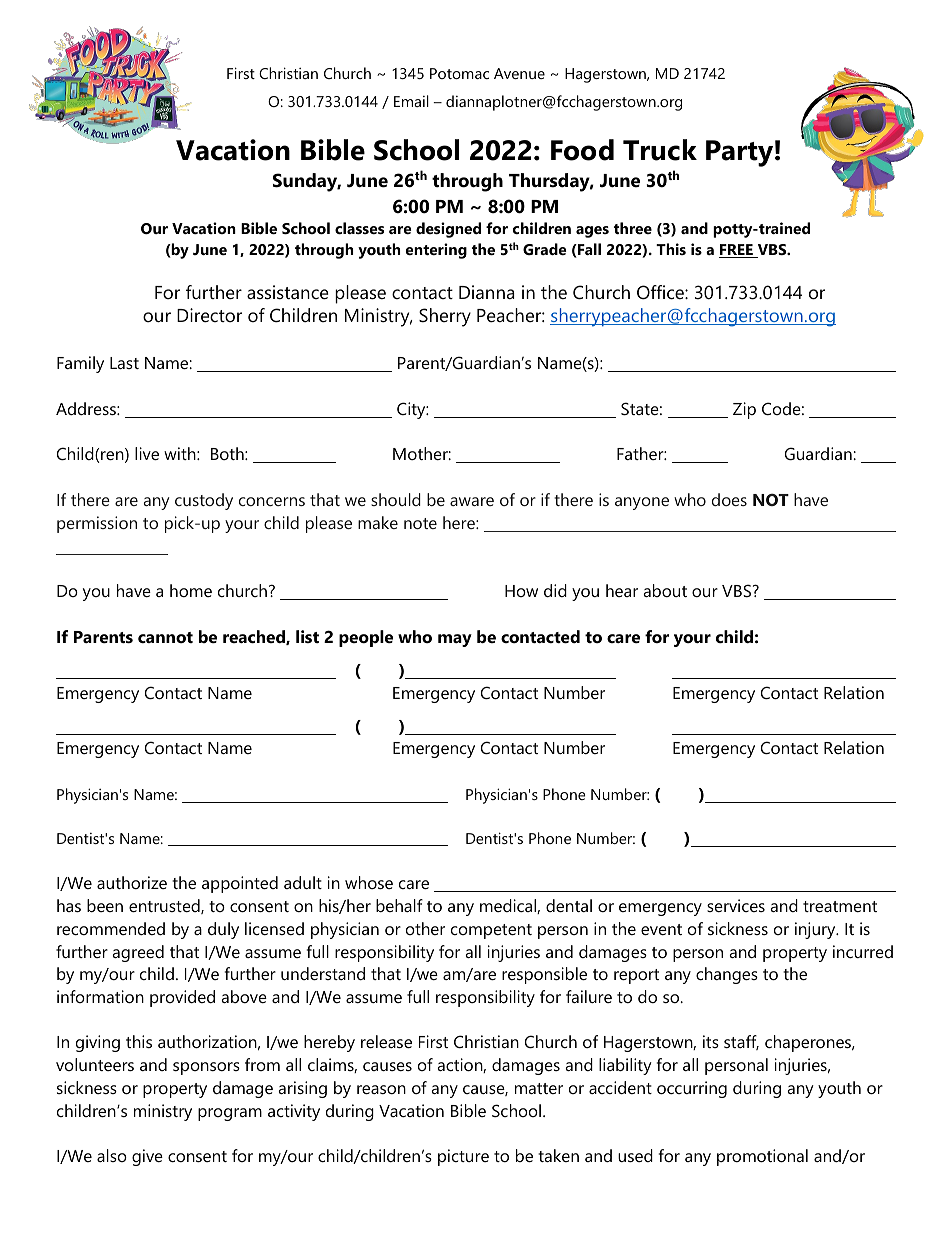  What do you see at coordinates (660, 150) in the screenshot?
I see `Truck` at bounding box center [660, 150].
